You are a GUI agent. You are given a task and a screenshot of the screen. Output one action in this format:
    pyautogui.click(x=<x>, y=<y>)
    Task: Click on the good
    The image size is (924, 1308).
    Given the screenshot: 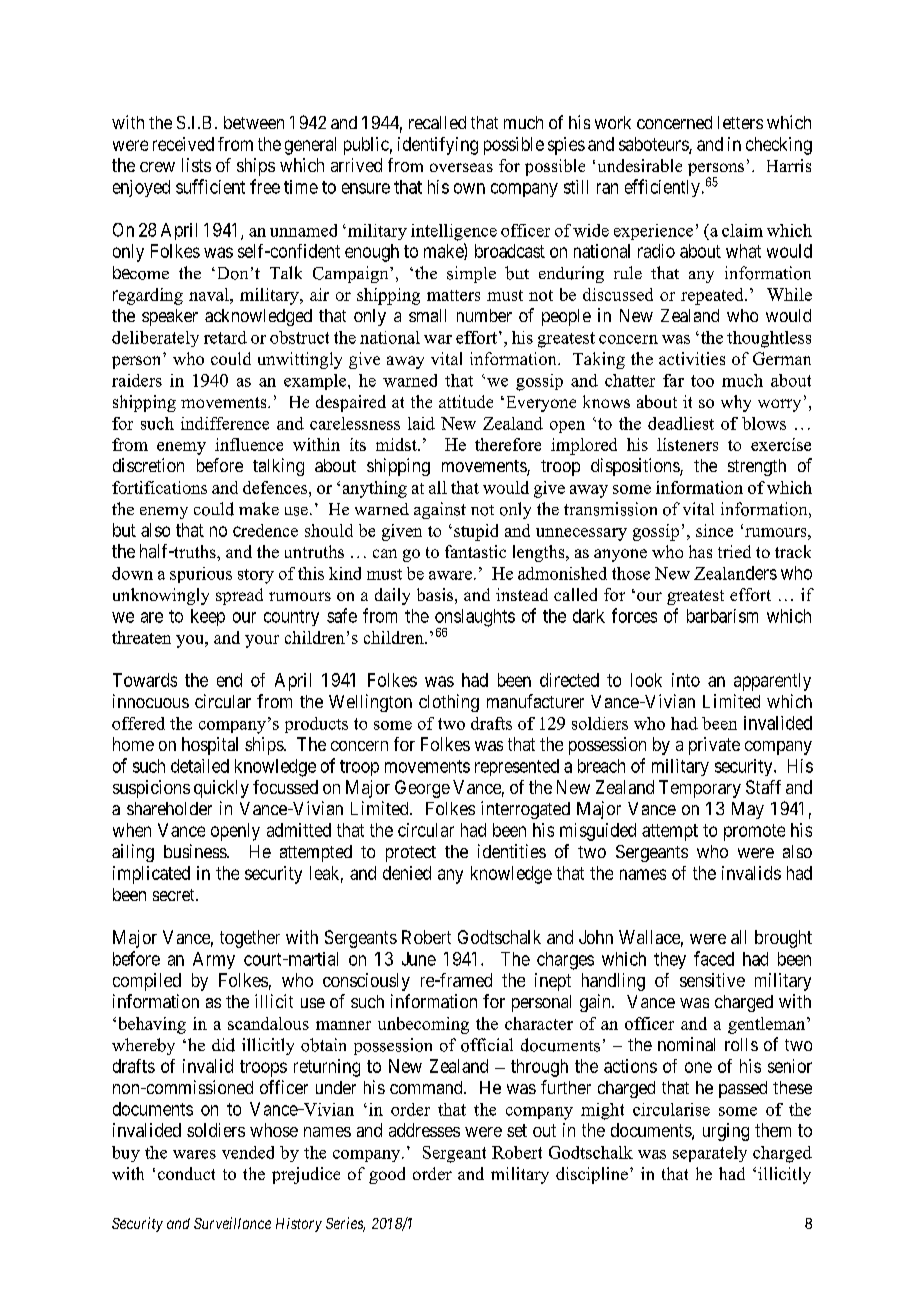 What is the action you would take?
    pyautogui.click(x=387, y=1175)
